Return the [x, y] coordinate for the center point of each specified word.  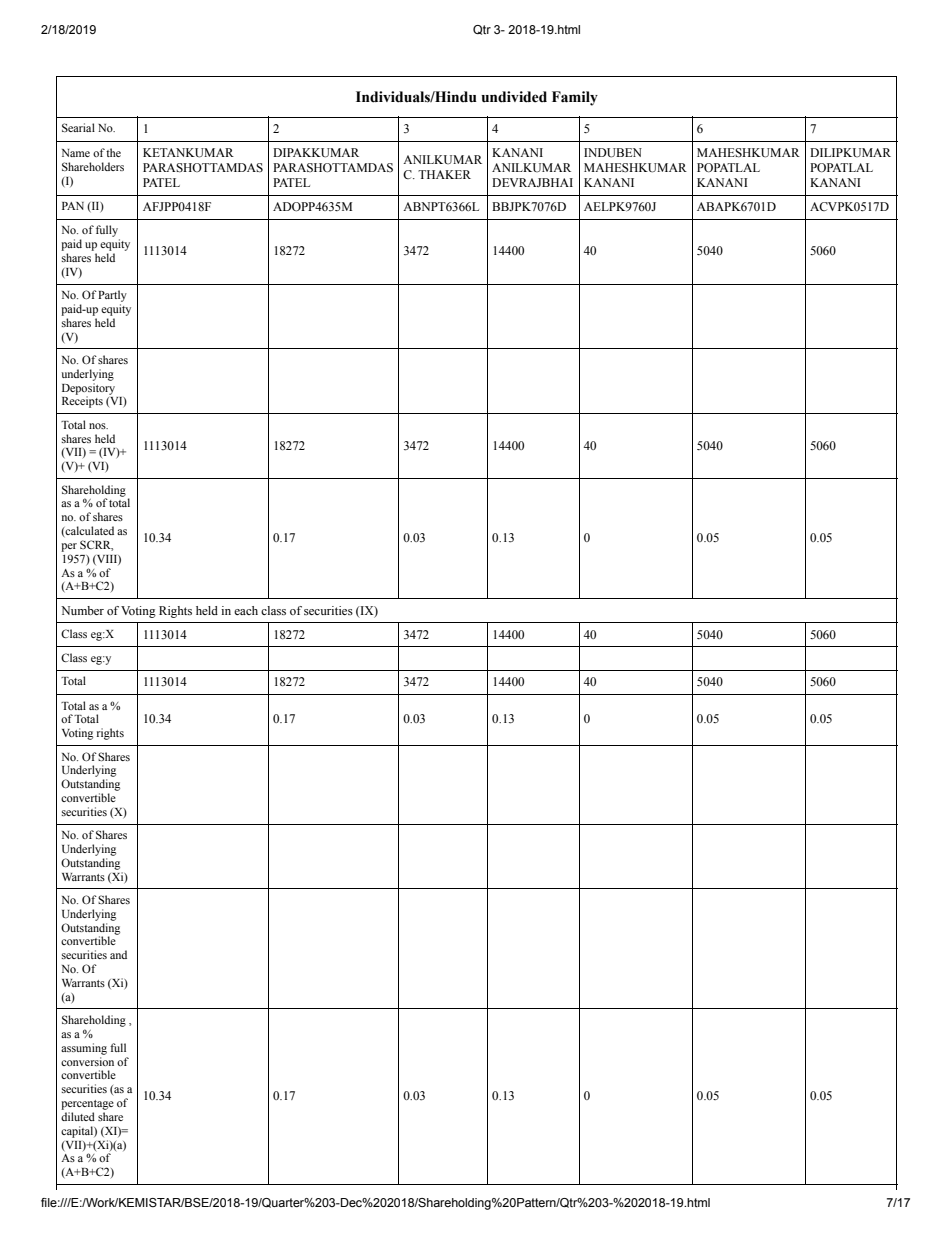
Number [82, 610]
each [246, 610]
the [113, 152]
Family [575, 98]
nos [98, 426]
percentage [87, 1105]
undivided [514, 97]
